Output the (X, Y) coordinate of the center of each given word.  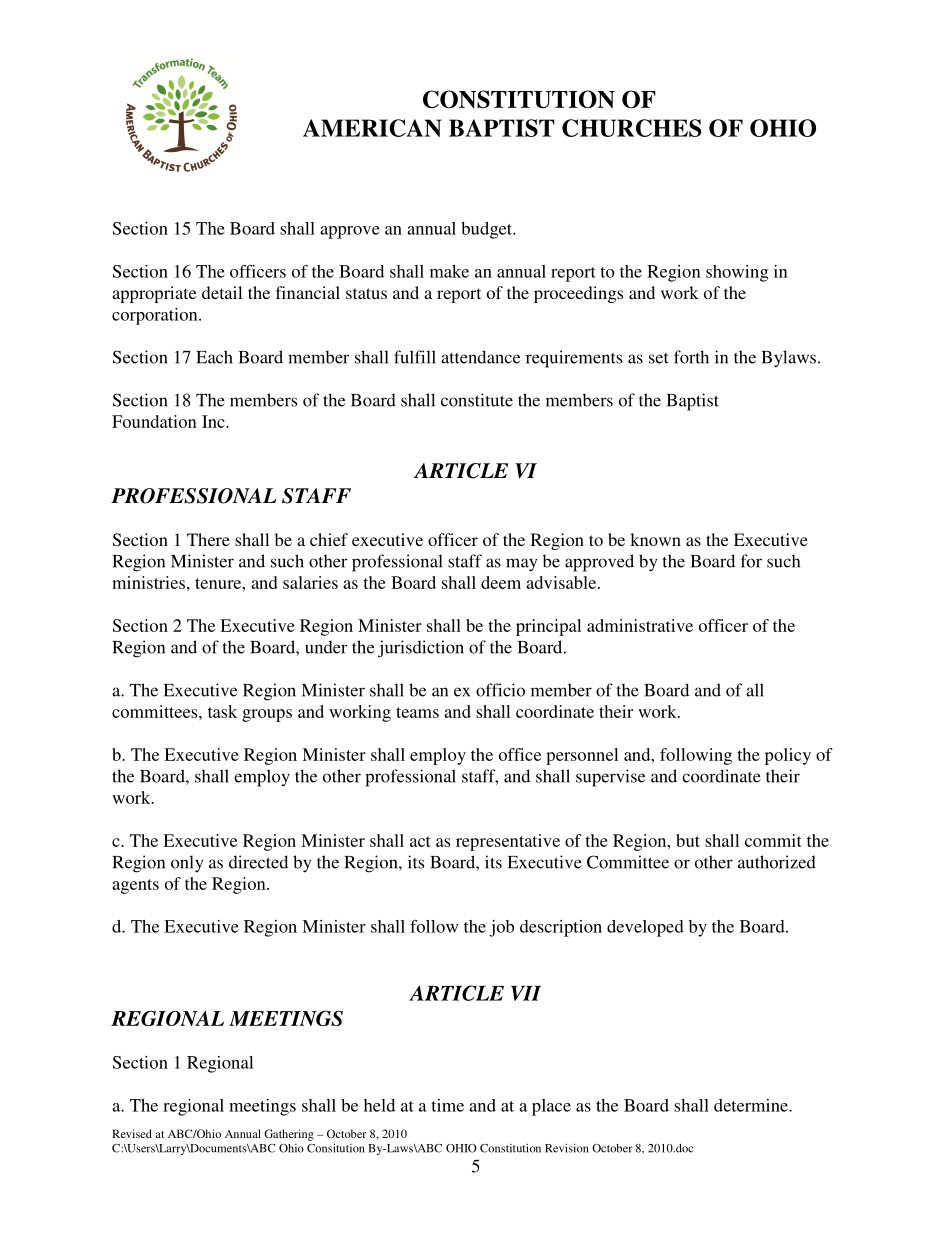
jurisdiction (421, 649)
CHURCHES (631, 128)
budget (487, 230)
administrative (640, 625)
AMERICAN (372, 128)
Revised (132, 1133)
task (222, 711)
